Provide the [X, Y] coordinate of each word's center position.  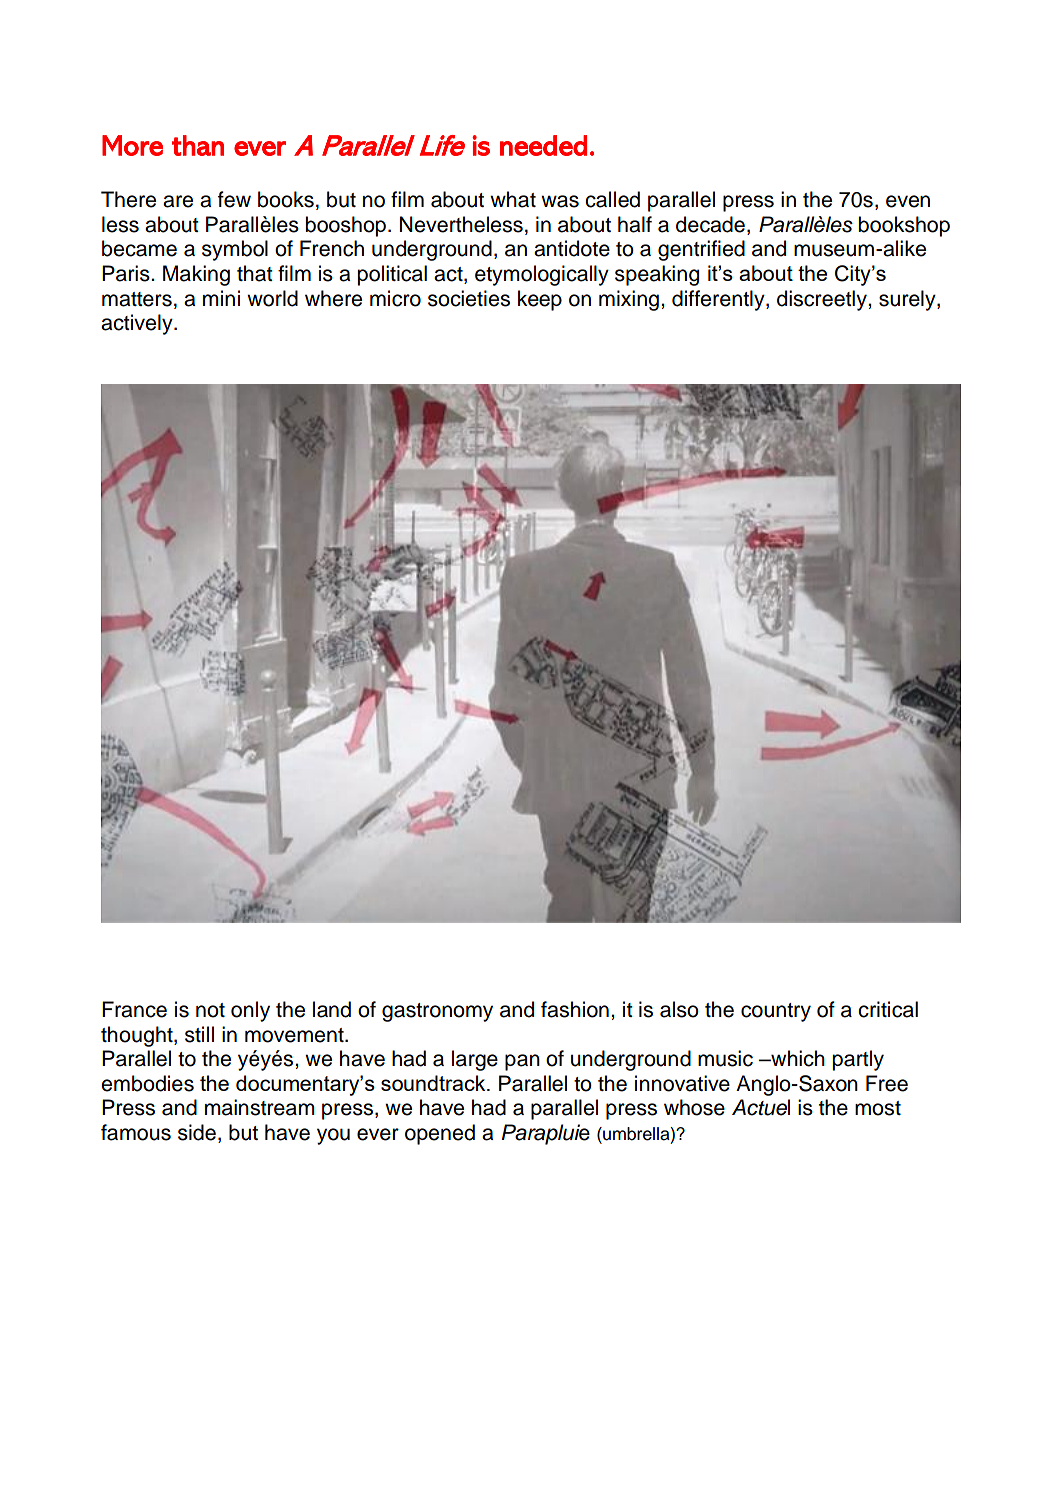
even [908, 201]
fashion [575, 1009]
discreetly [823, 300]
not [210, 1010]
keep [540, 300]
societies [469, 298]
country [776, 1012]
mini [221, 298]
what [513, 199]
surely [908, 300]
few [234, 199]
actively [138, 324]
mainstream [260, 1107]
